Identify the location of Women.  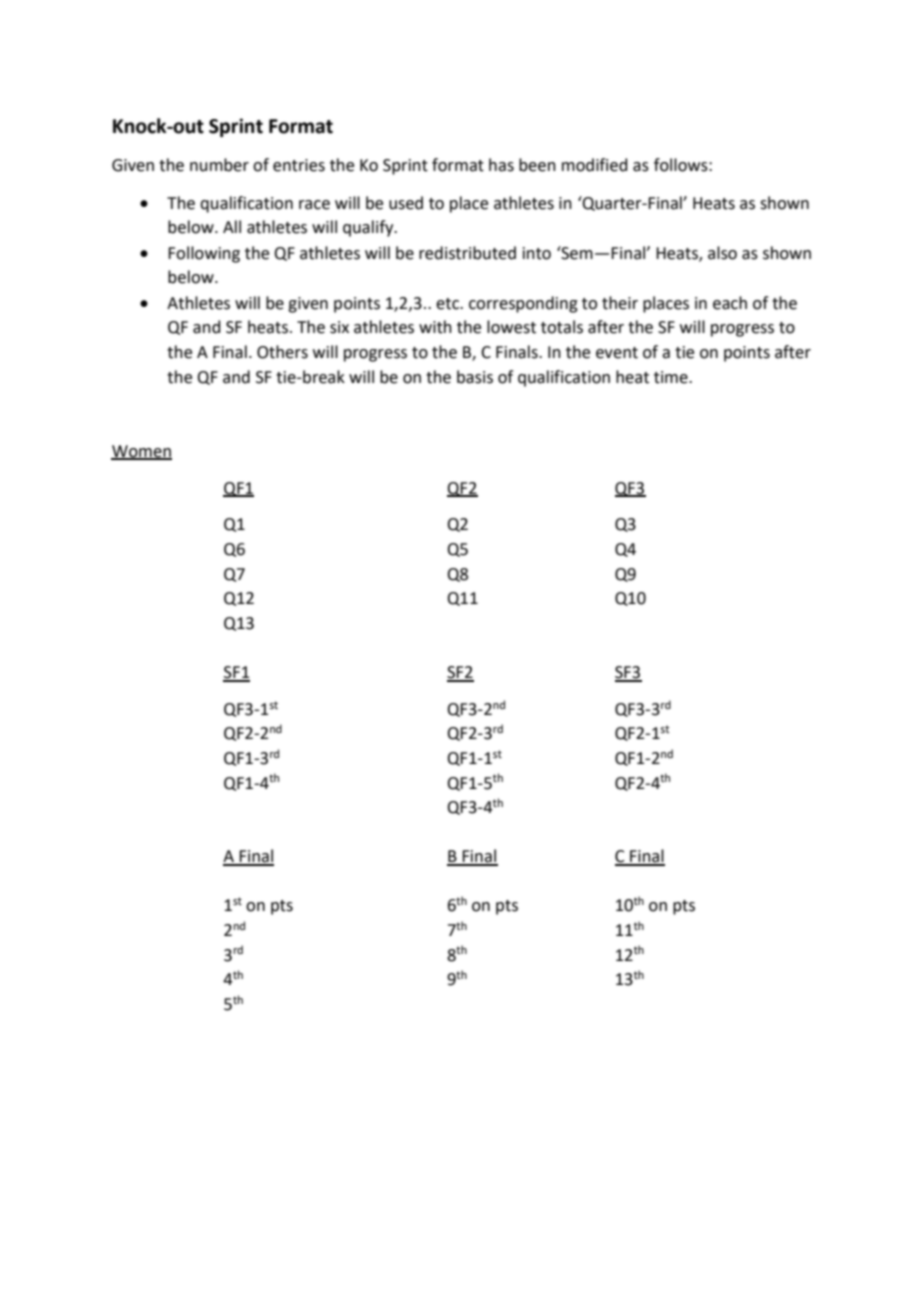
(141, 452).
